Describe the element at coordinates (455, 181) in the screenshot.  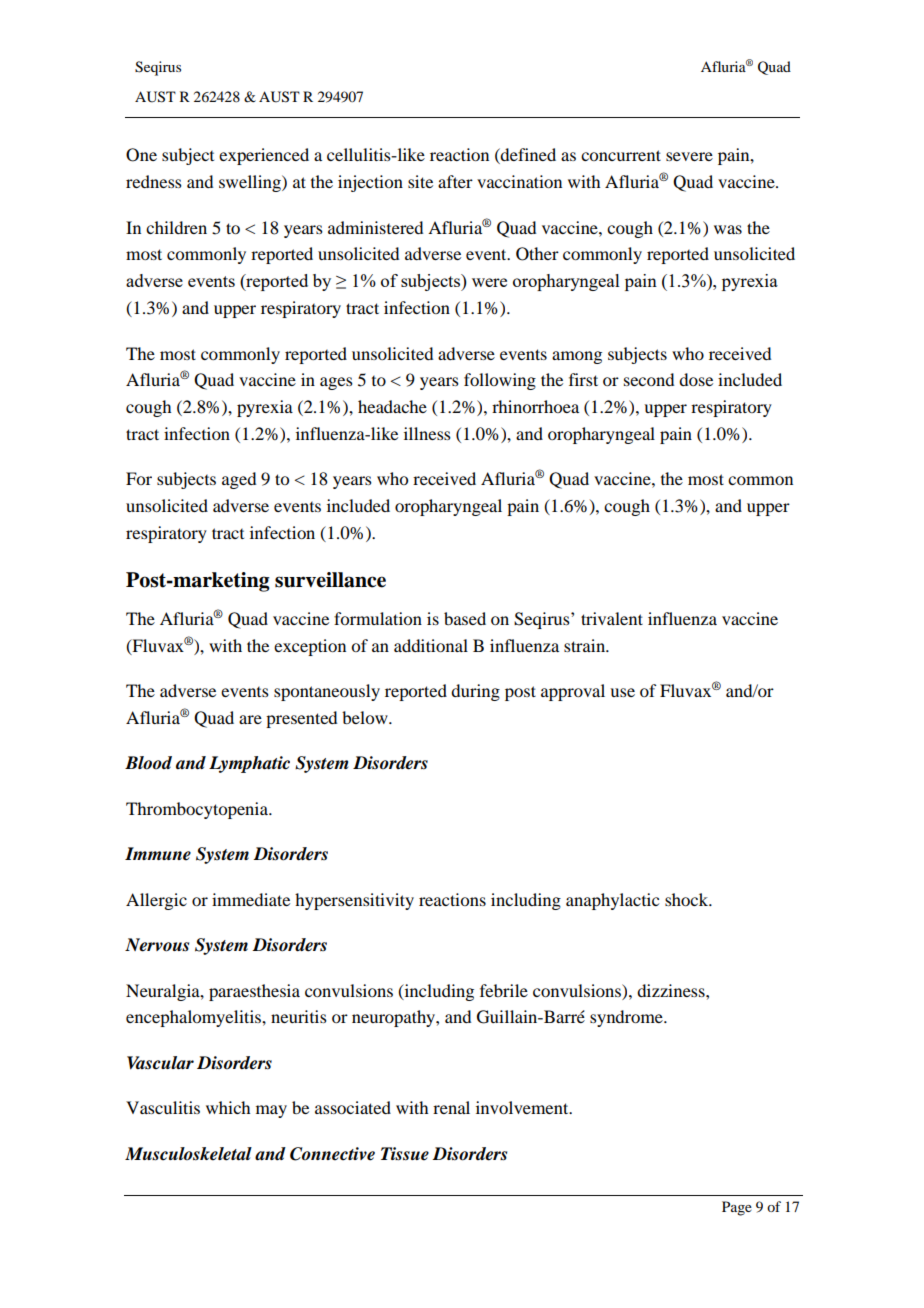
I see `after` at that location.
